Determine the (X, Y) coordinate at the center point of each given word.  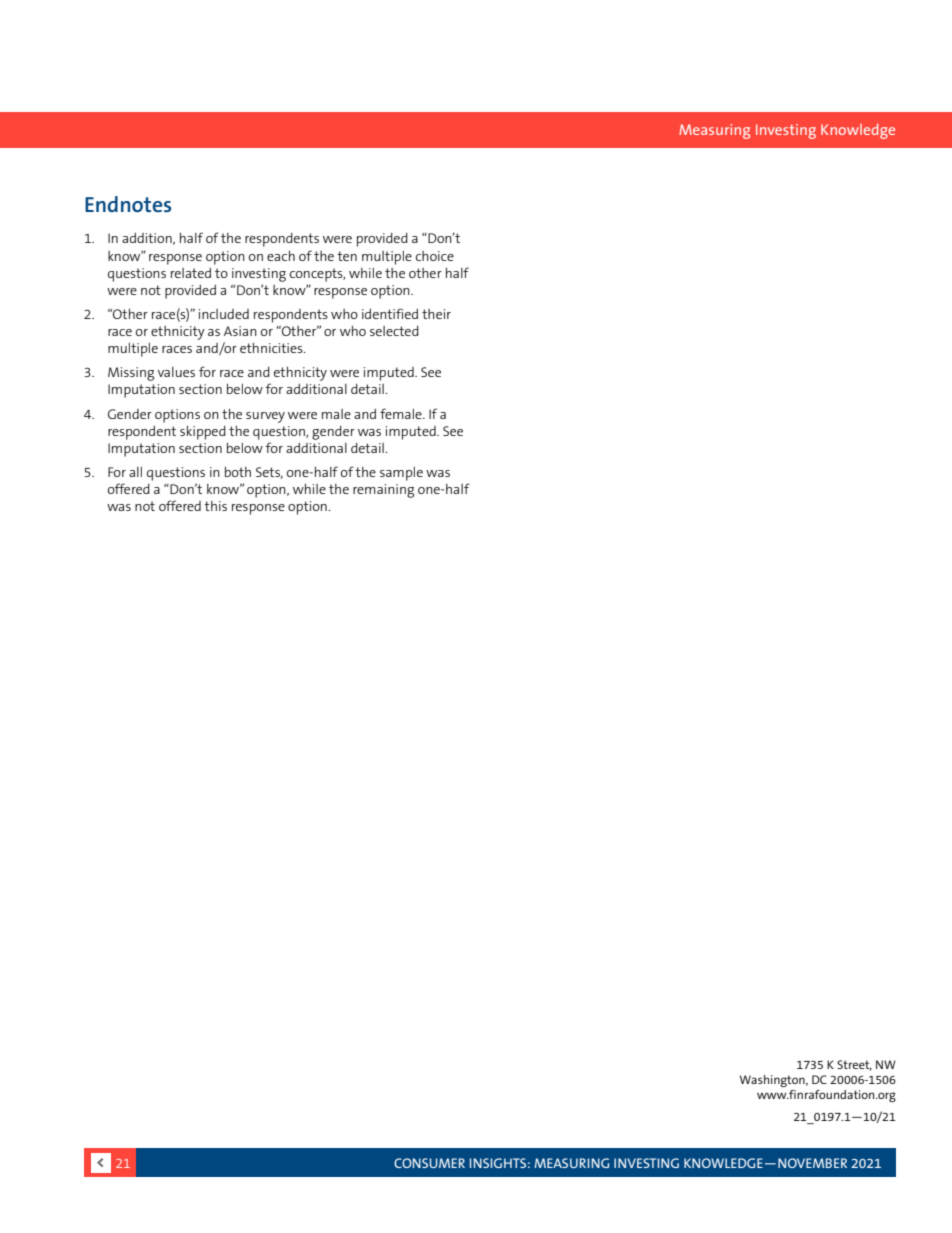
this (215, 506)
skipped (203, 433)
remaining (383, 491)
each (281, 256)
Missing (131, 374)
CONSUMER (429, 1163)
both (238, 472)
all (135, 472)
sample (401, 474)
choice (435, 256)
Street (854, 1065)
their (436, 314)
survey (265, 417)
